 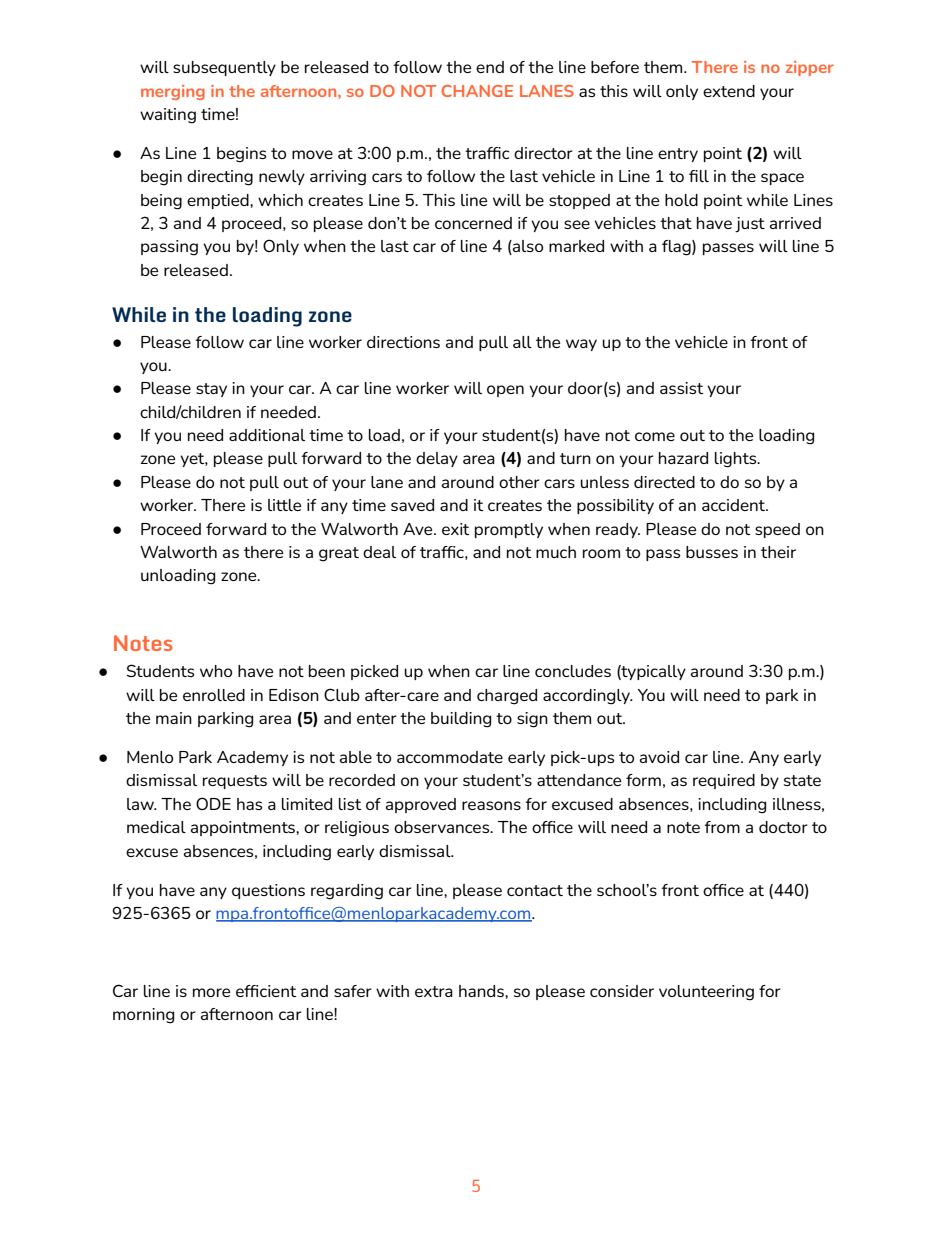 What do you see at coordinates (211, 992) in the screenshot?
I see `more` at bounding box center [211, 992].
